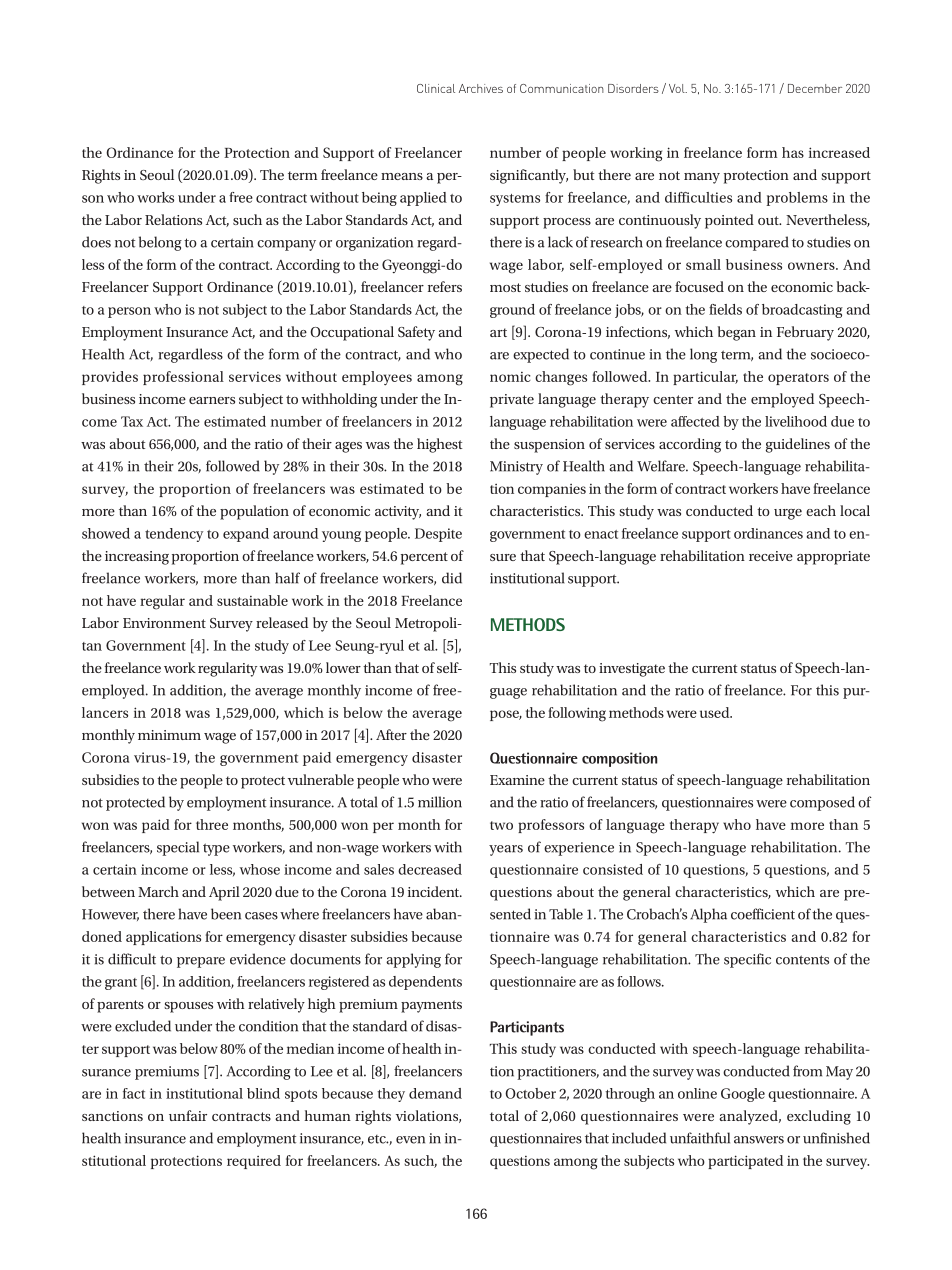 The width and height of the document is (952, 1270). What do you see at coordinates (212, 824) in the document?
I see `three` at bounding box center [212, 824].
